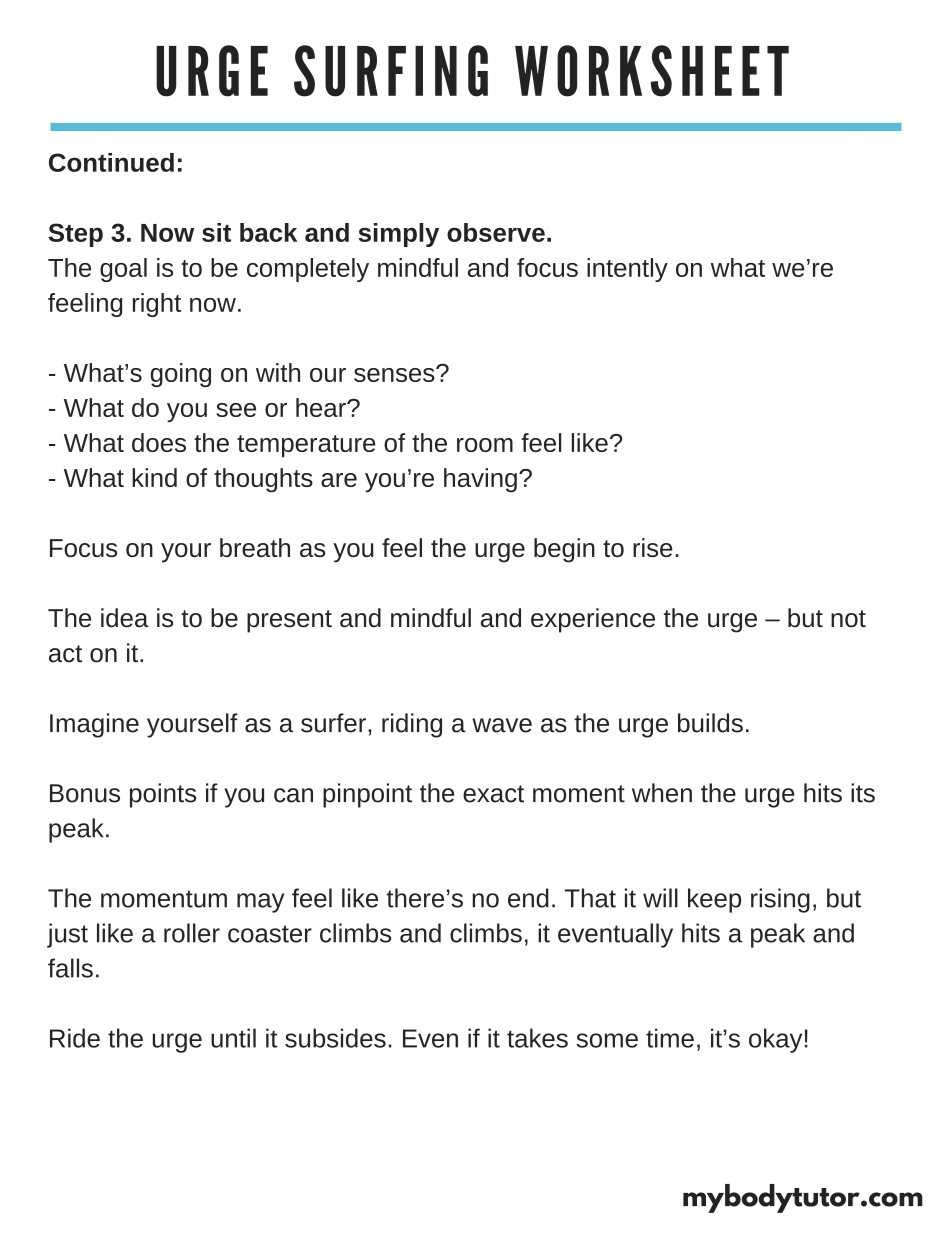 This screenshot has height=1233, width=952. I want to click on Continued, so click(111, 162).
